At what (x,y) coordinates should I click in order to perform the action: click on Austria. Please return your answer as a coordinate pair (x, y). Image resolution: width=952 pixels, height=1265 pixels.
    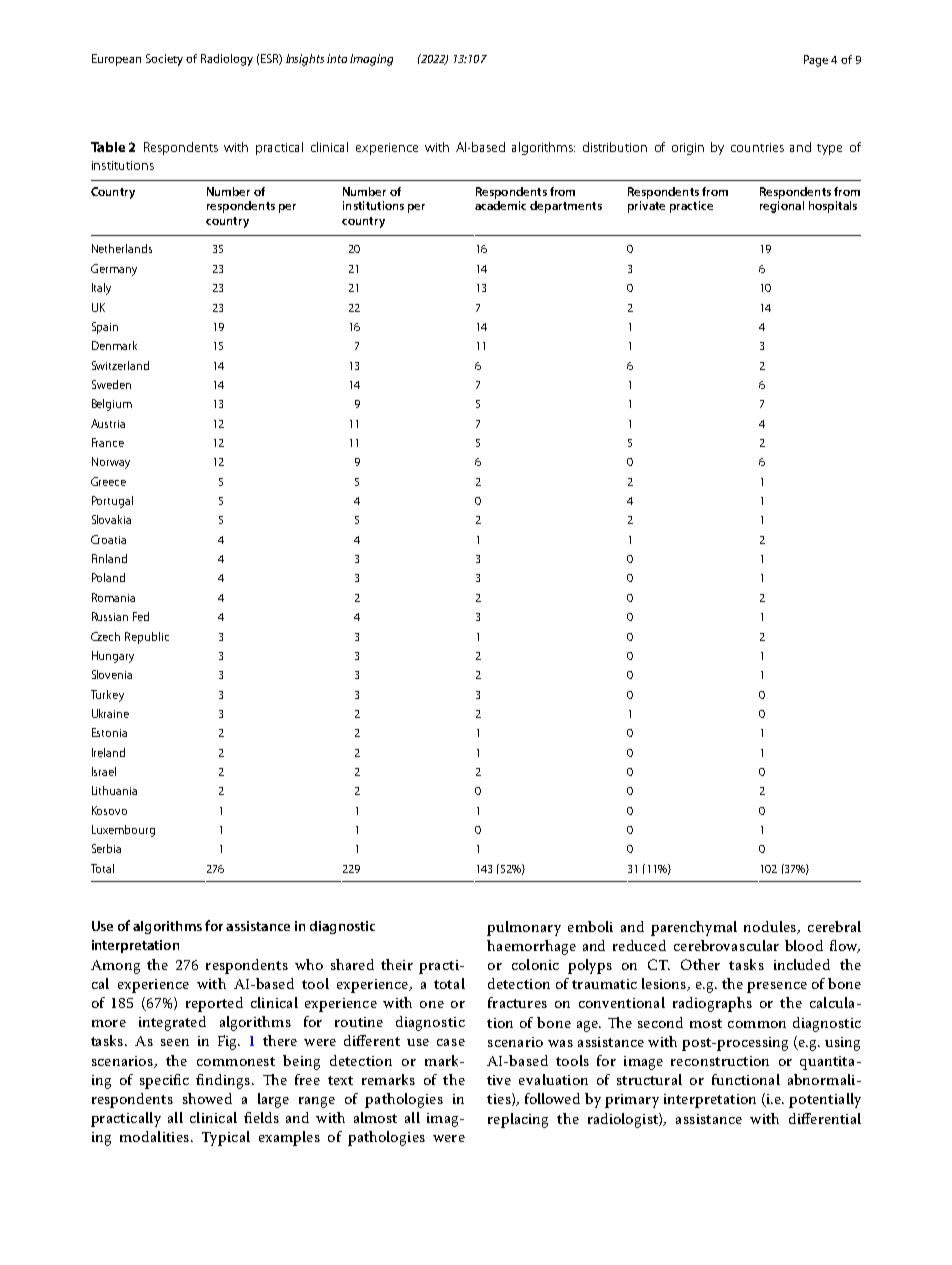
    Looking at the image, I should click on (108, 423).
